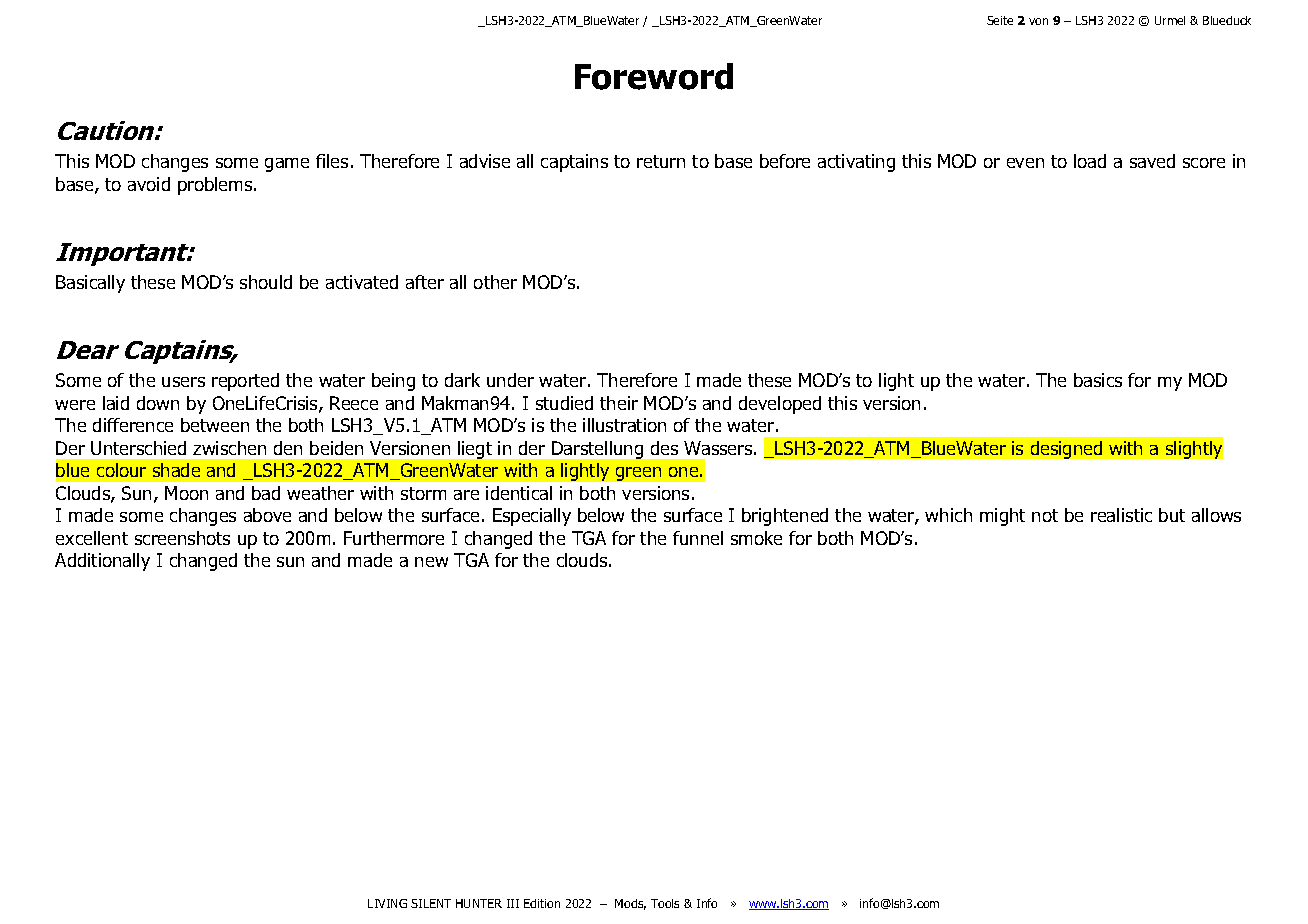  What do you see at coordinates (654, 76) in the image?
I see `Foreword` at bounding box center [654, 76].
